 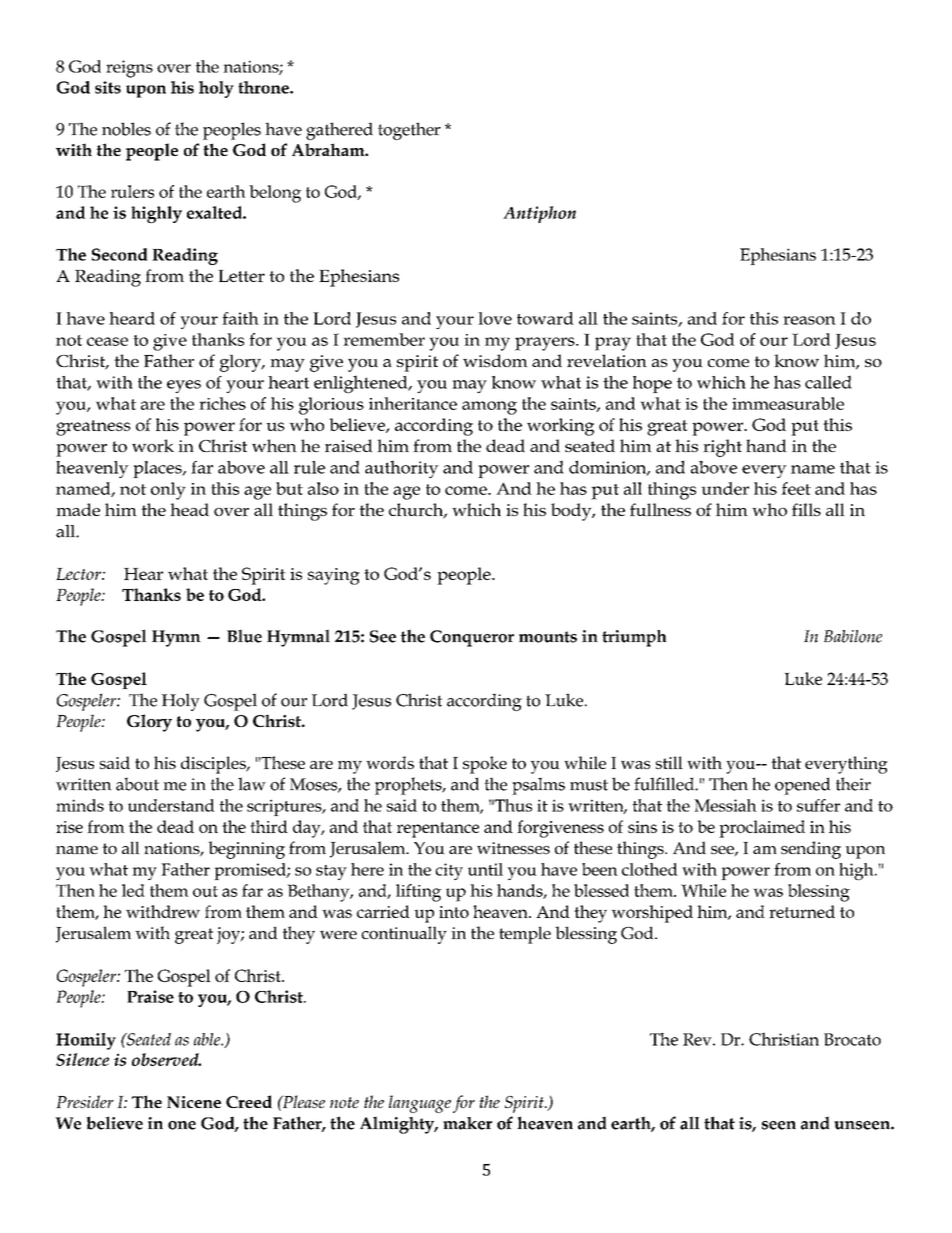 What do you see at coordinates (194, 1102) in the page?
I see `Nicene` at bounding box center [194, 1102].
